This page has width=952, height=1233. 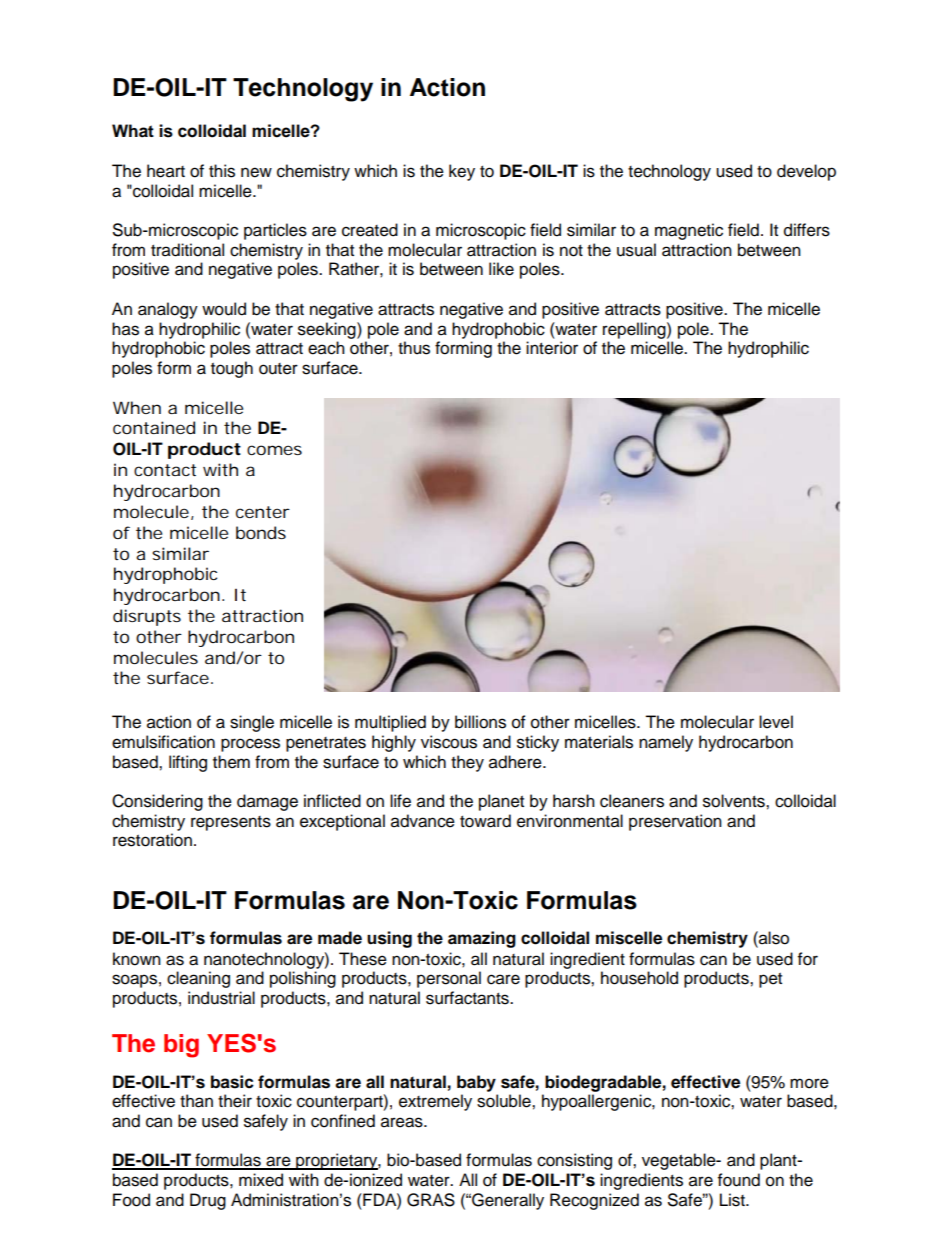 I want to click on pet, so click(x=770, y=980).
